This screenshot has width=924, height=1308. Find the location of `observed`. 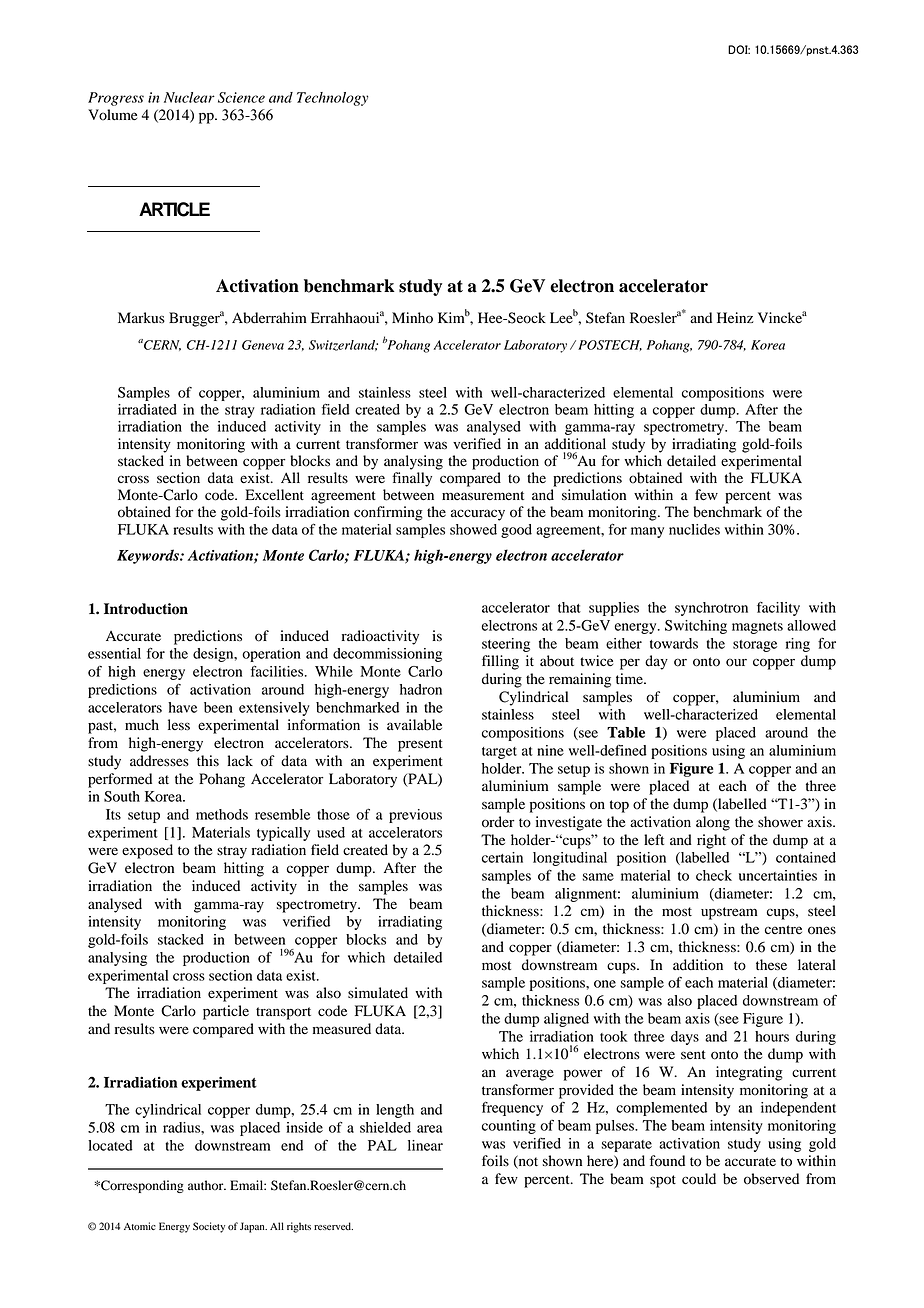

observed is located at coordinates (771, 1179).
